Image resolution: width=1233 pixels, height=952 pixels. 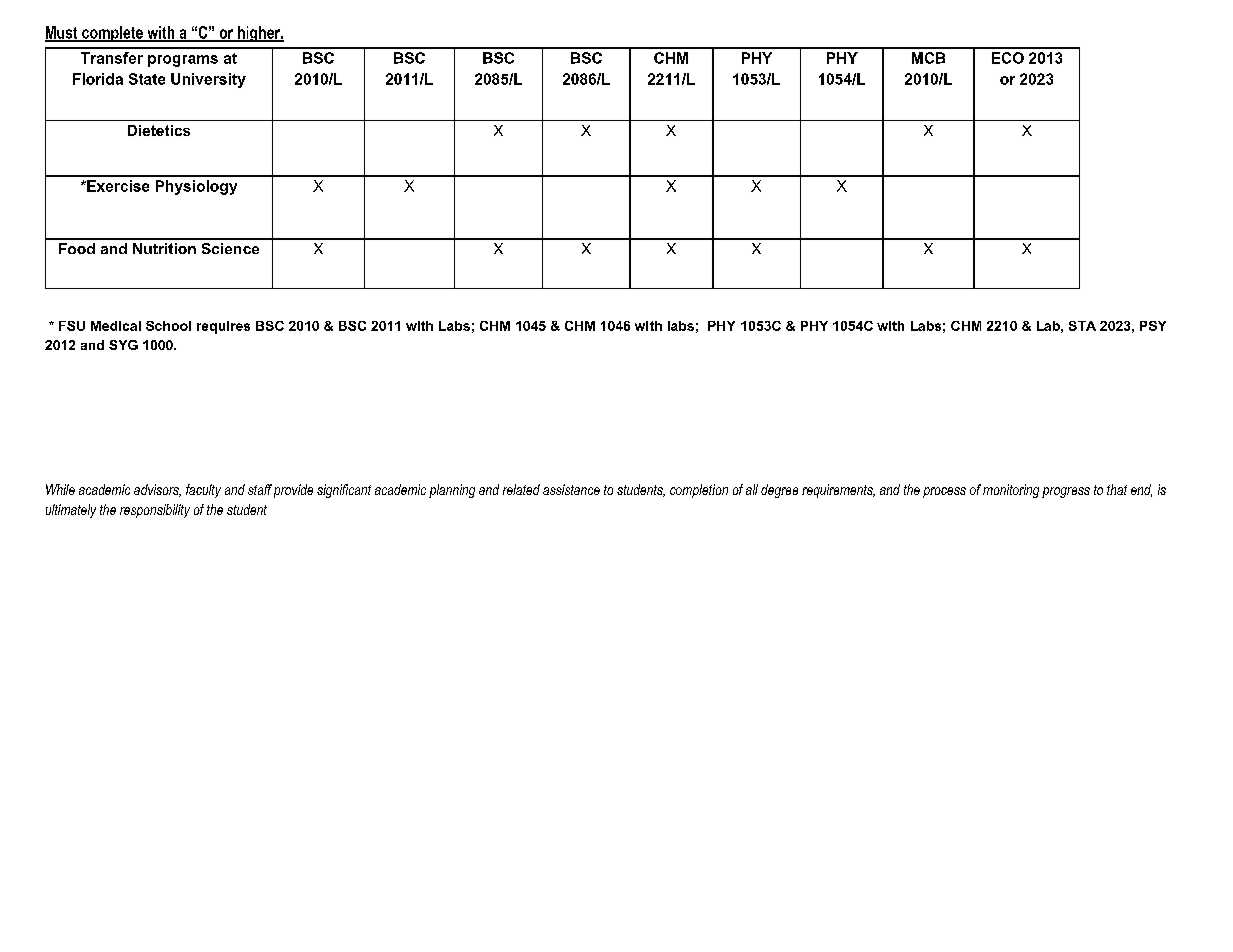 What do you see at coordinates (183, 61) in the screenshot?
I see `programs` at bounding box center [183, 61].
